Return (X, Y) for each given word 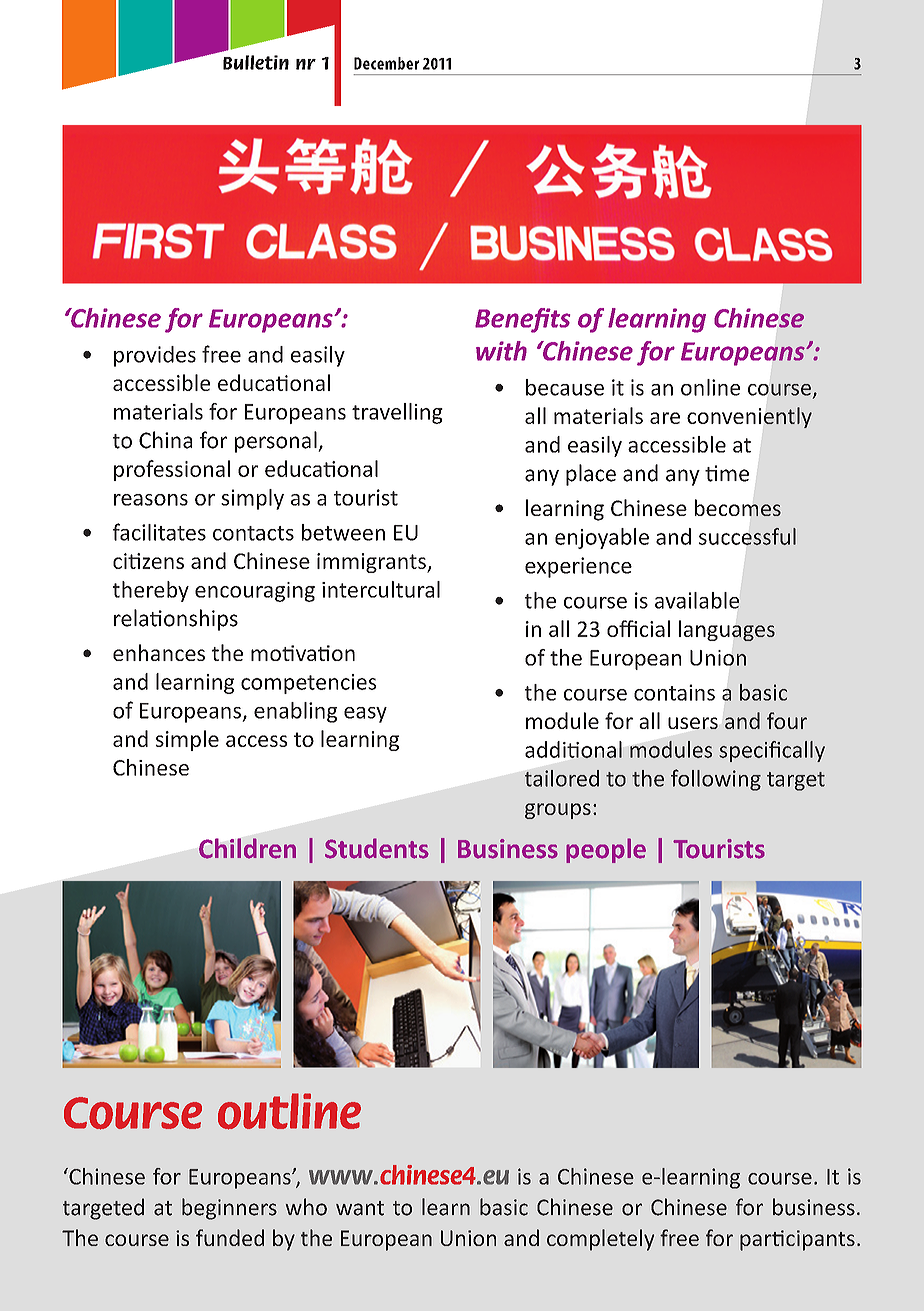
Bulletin (256, 62)
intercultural (381, 589)
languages (727, 630)
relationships (176, 620)
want (360, 1208)
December (386, 63)
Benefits (522, 320)
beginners (229, 1209)
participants (797, 1240)
